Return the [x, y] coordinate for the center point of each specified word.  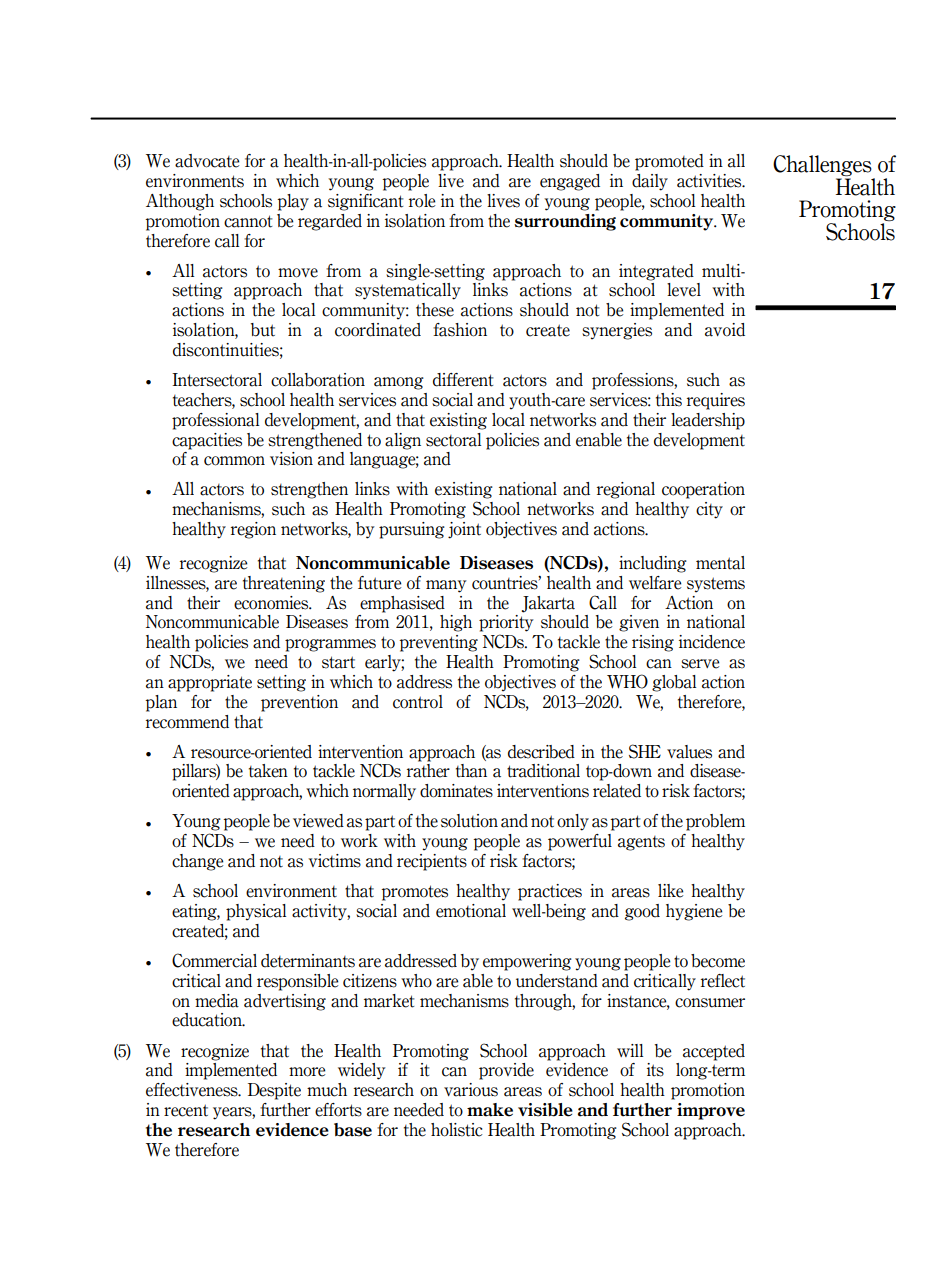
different [463, 380]
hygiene [694, 912]
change [197, 862]
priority [506, 623]
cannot [248, 221]
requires [716, 401]
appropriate [210, 683]
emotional [471, 911]
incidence [712, 642]
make [490, 1110]
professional [215, 421]
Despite [274, 1091]
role [422, 201]
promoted [669, 162]
